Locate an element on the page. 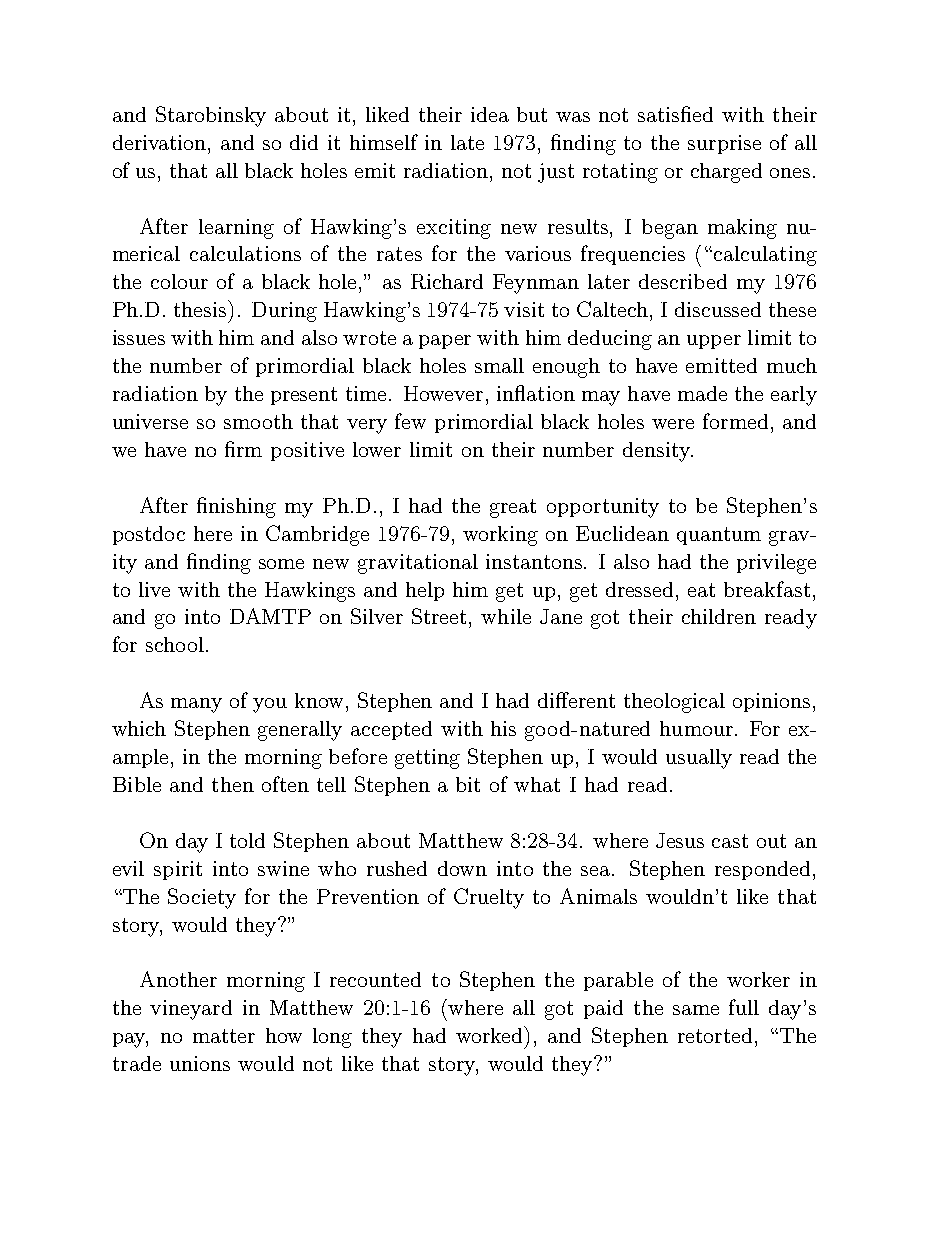 The image size is (952, 1233). himself is located at coordinates (384, 142).
